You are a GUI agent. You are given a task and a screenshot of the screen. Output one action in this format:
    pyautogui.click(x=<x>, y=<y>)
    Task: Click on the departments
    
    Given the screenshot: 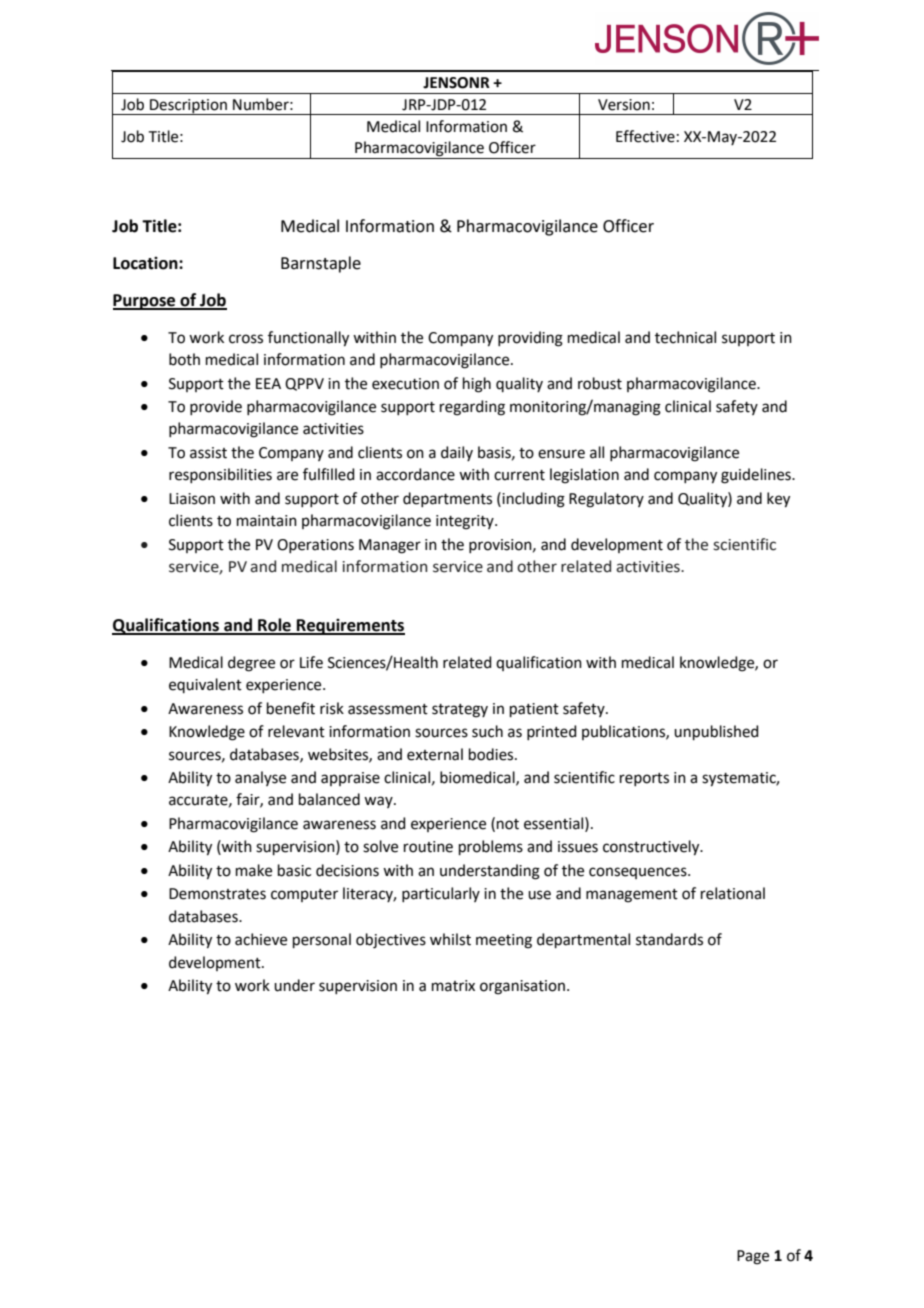 What is the action you would take?
    pyautogui.click(x=447, y=499)
